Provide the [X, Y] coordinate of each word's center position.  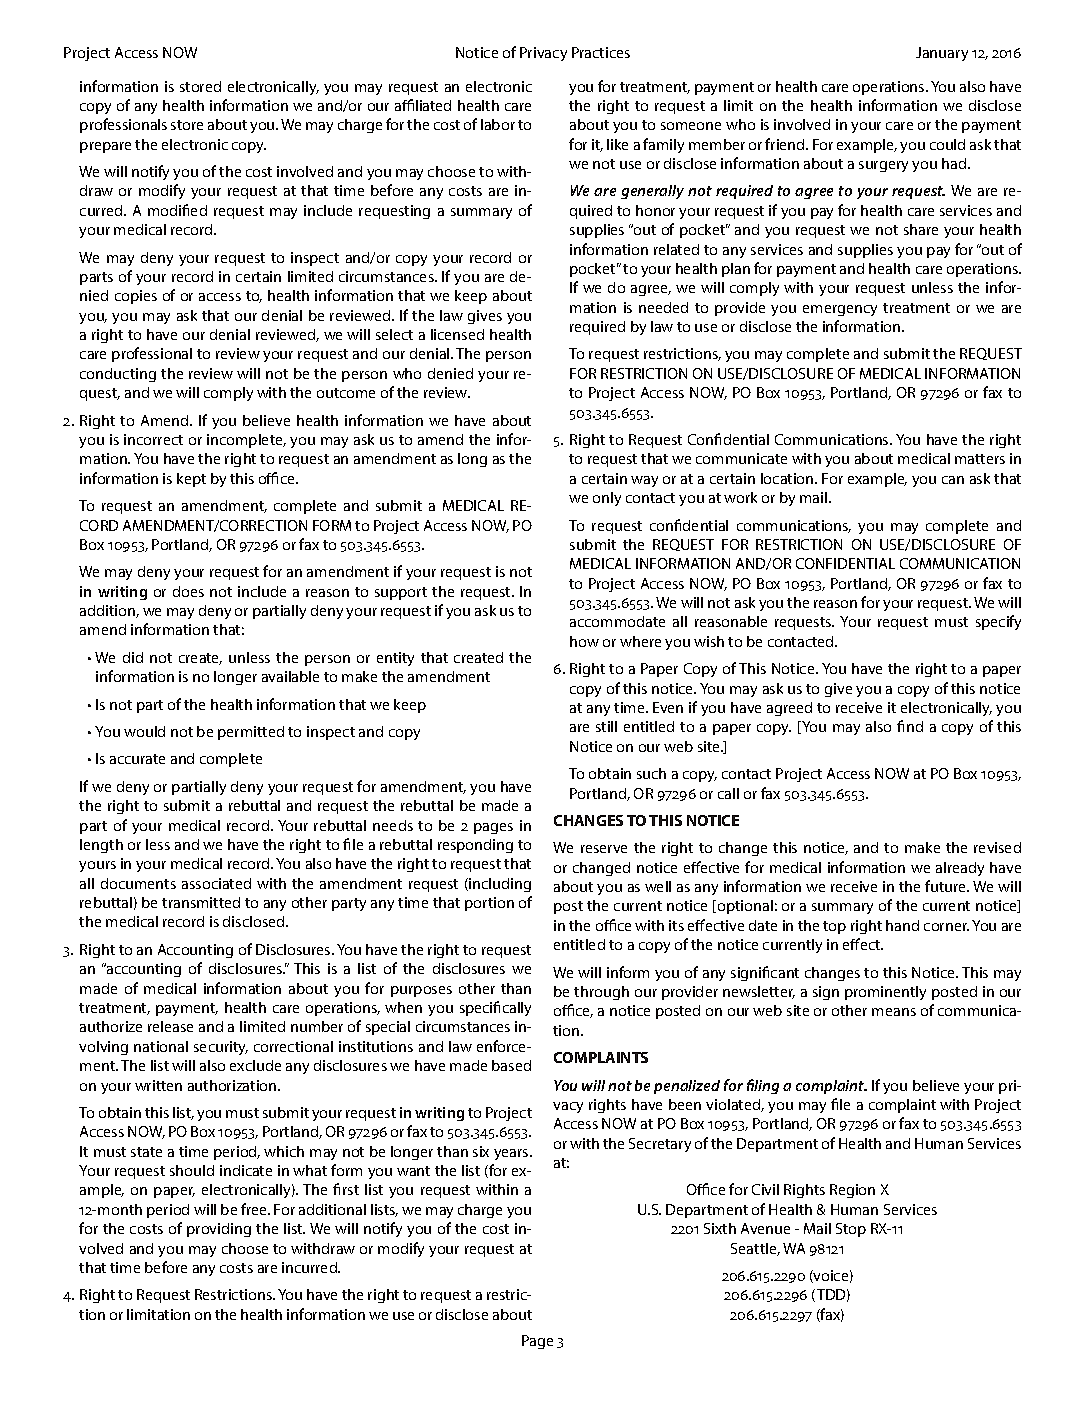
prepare [105, 147]
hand [902, 925]
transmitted [201, 902]
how [584, 641]
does [188, 591]
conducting [118, 375]
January [942, 54]
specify [998, 622]
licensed [457, 334]
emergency [840, 310]
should [192, 1170]
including [499, 885]
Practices [601, 52]
